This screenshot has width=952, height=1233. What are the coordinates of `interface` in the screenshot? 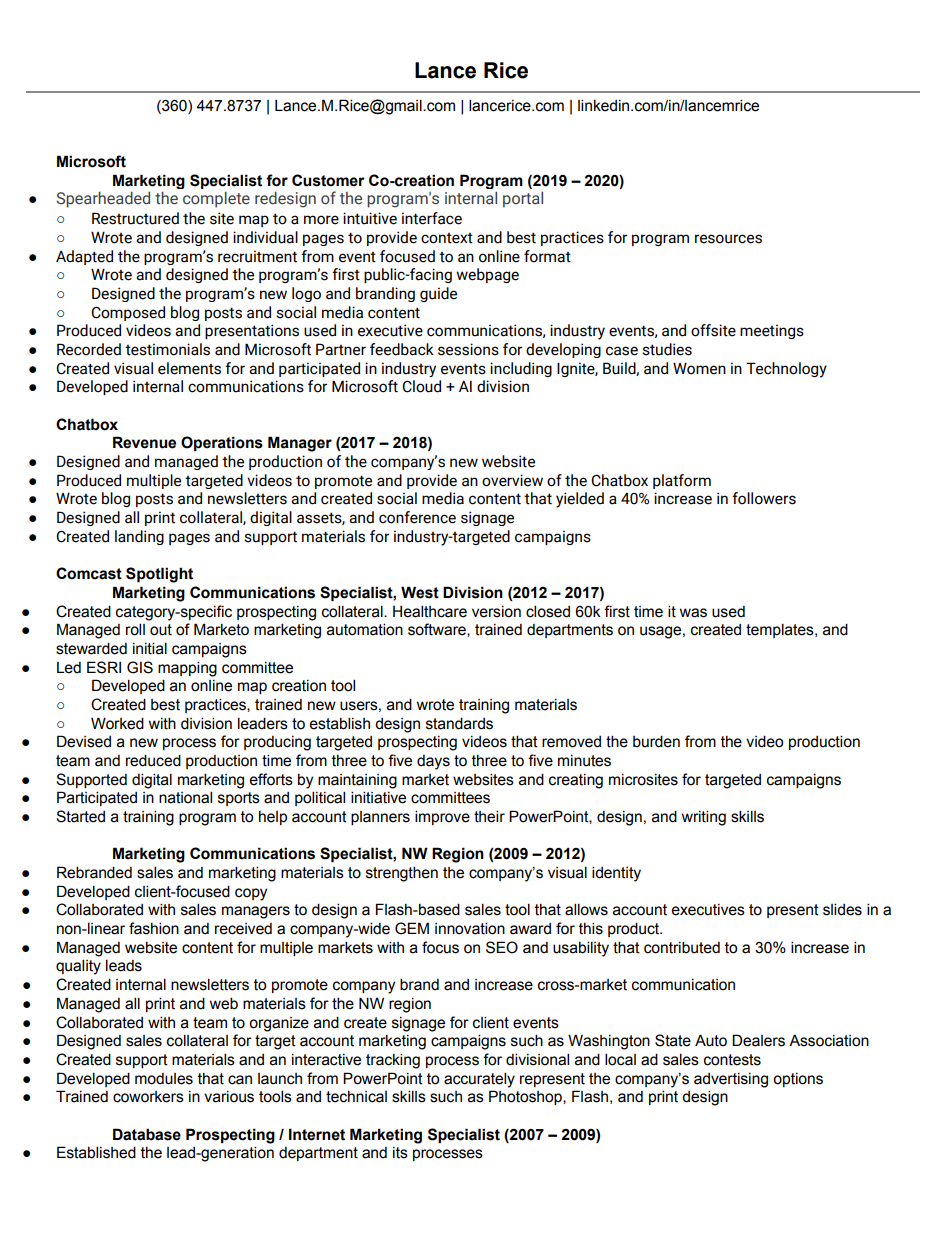 It's located at (432, 218).
